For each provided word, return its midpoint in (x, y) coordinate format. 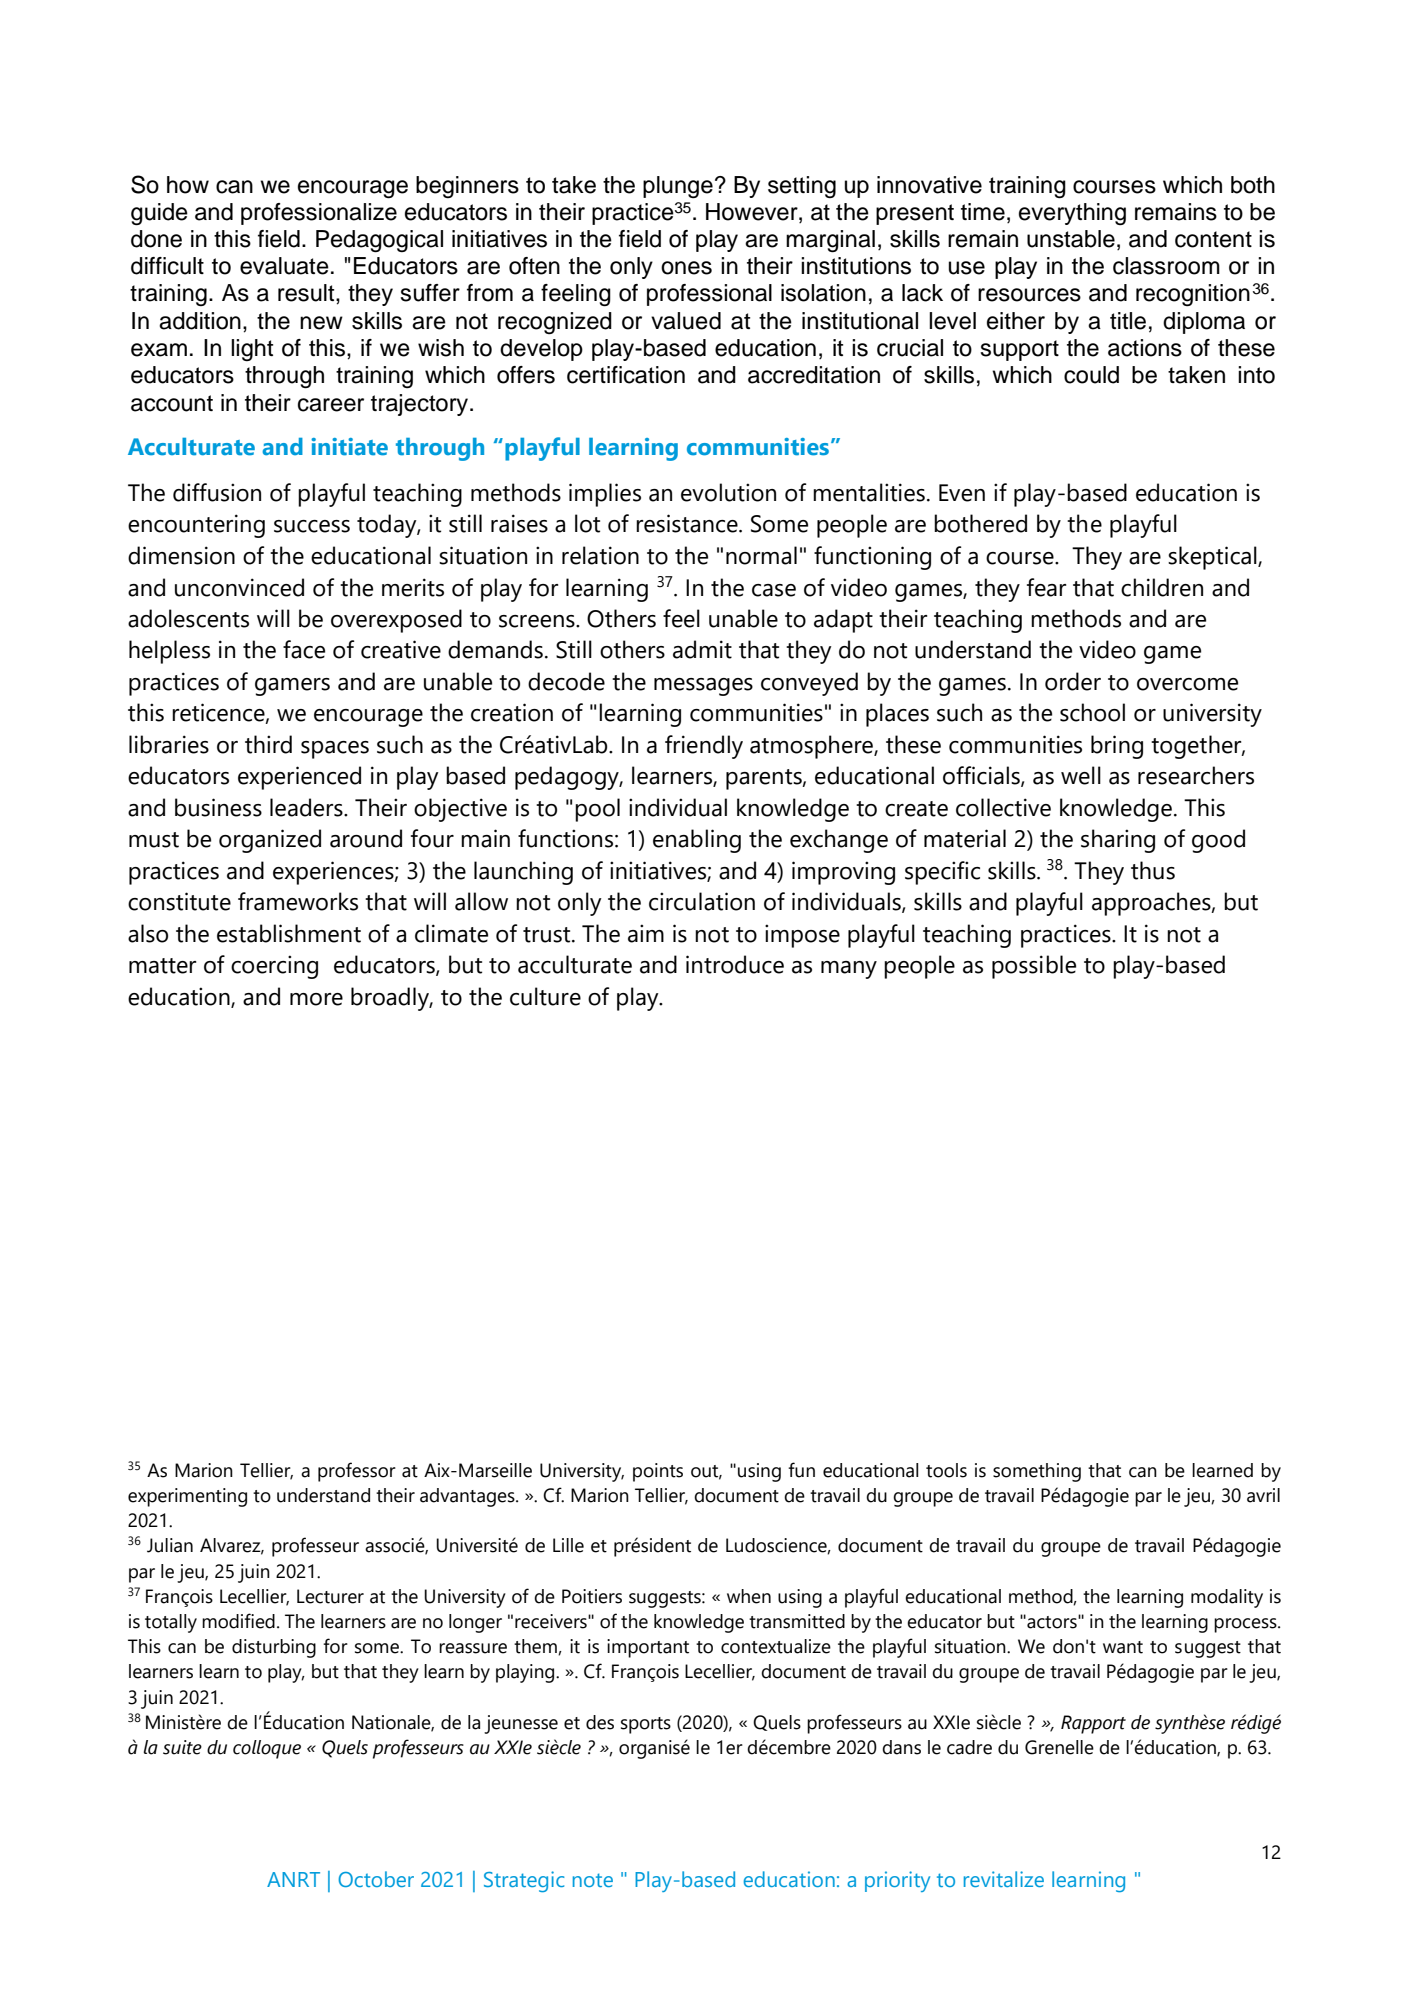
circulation (702, 901)
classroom (1166, 266)
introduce (735, 964)
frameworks (298, 901)
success (312, 526)
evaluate (284, 266)
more (316, 999)
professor (357, 1472)
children (1162, 587)
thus (1153, 870)
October (376, 1879)
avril (1263, 1495)
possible (1034, 967)
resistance (688, 523)
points (658, 1472)
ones (686, 268)
